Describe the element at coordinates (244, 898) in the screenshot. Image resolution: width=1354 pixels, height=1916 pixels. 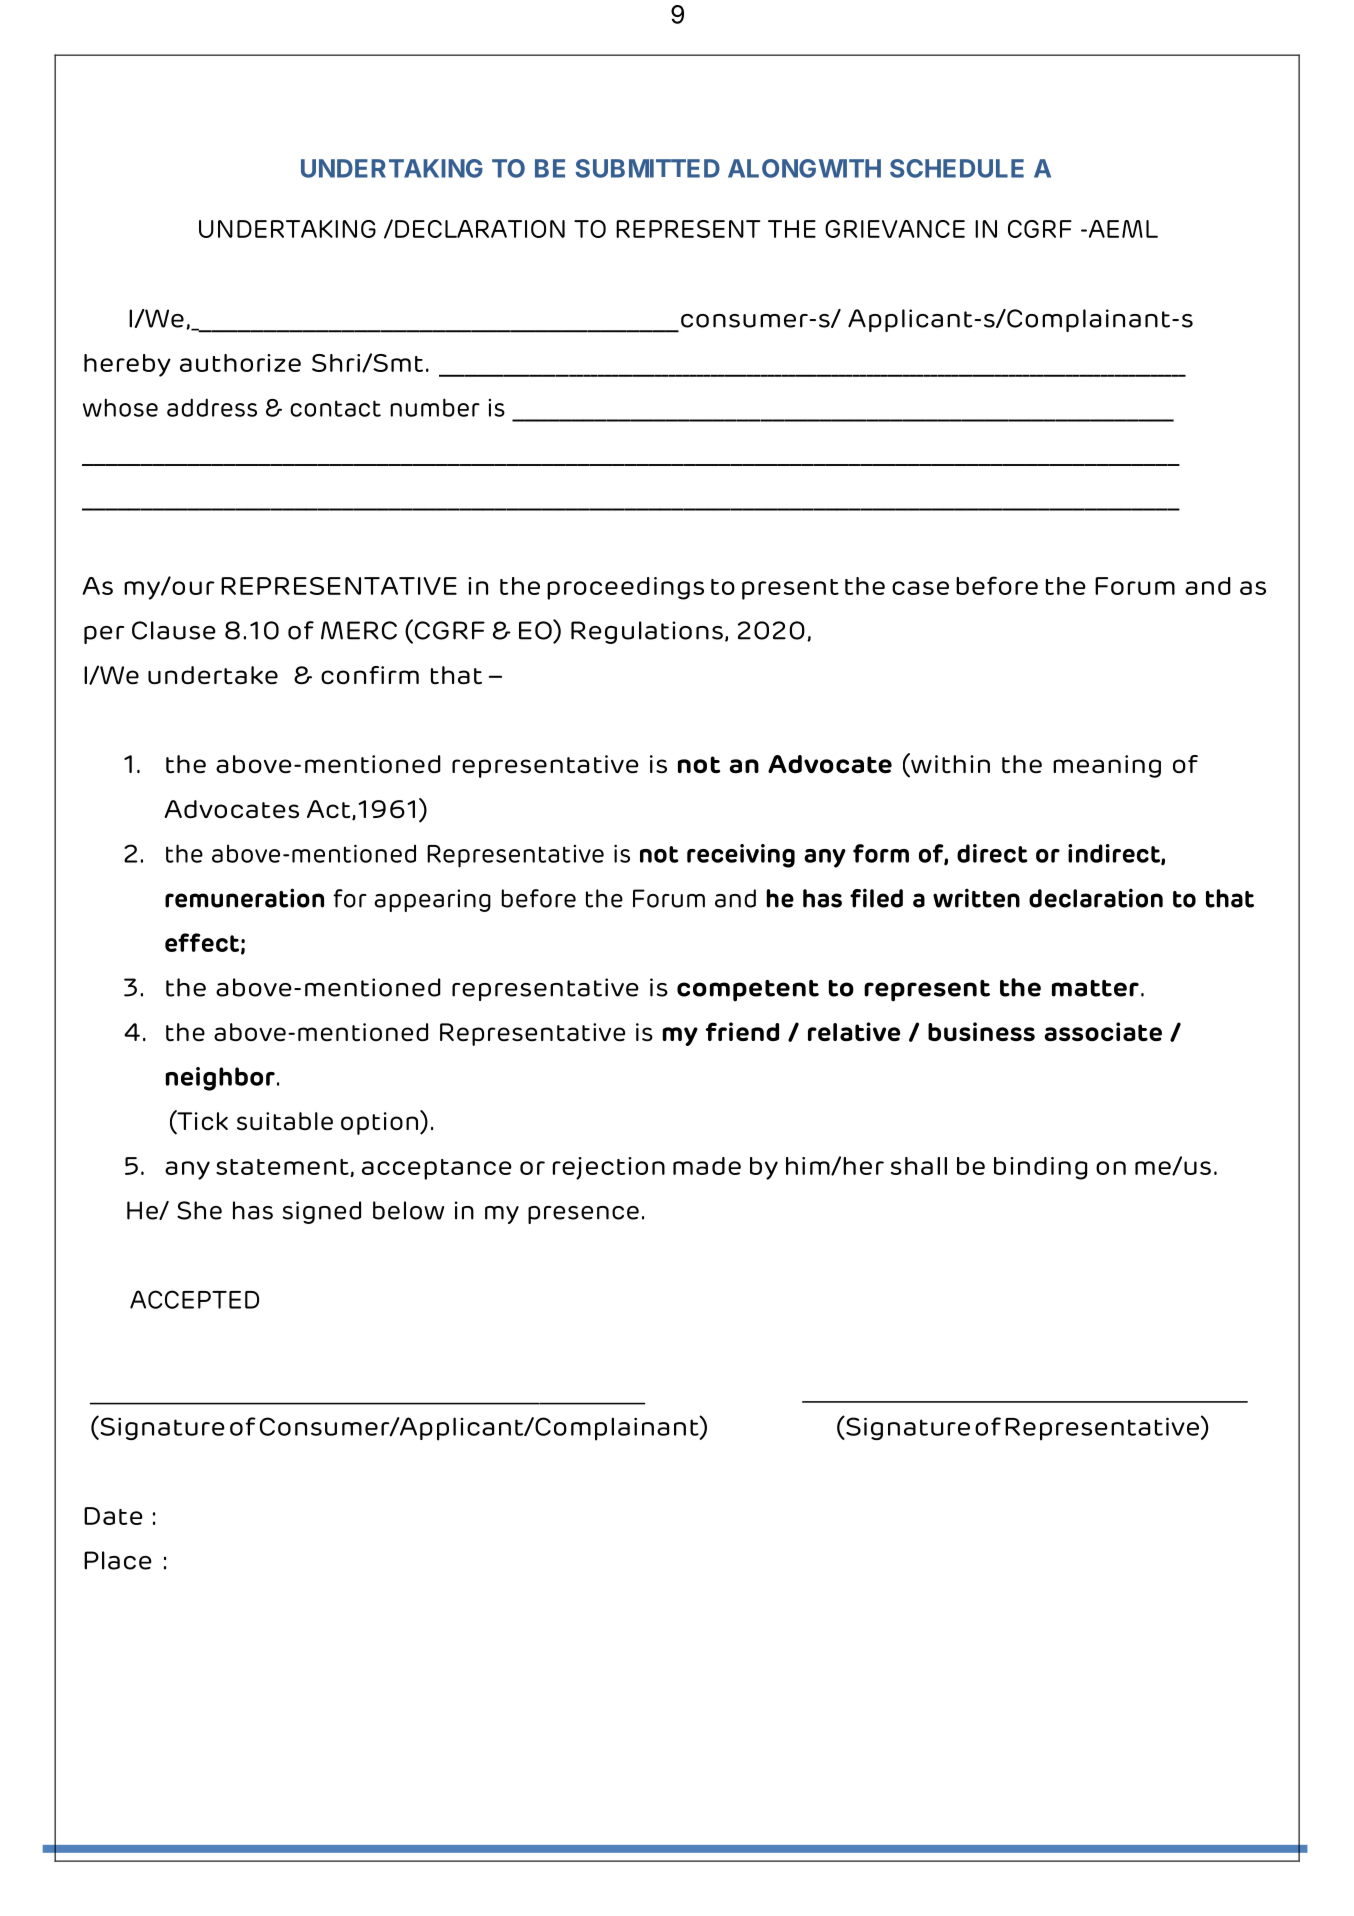
I see `remuneration` at that location.
